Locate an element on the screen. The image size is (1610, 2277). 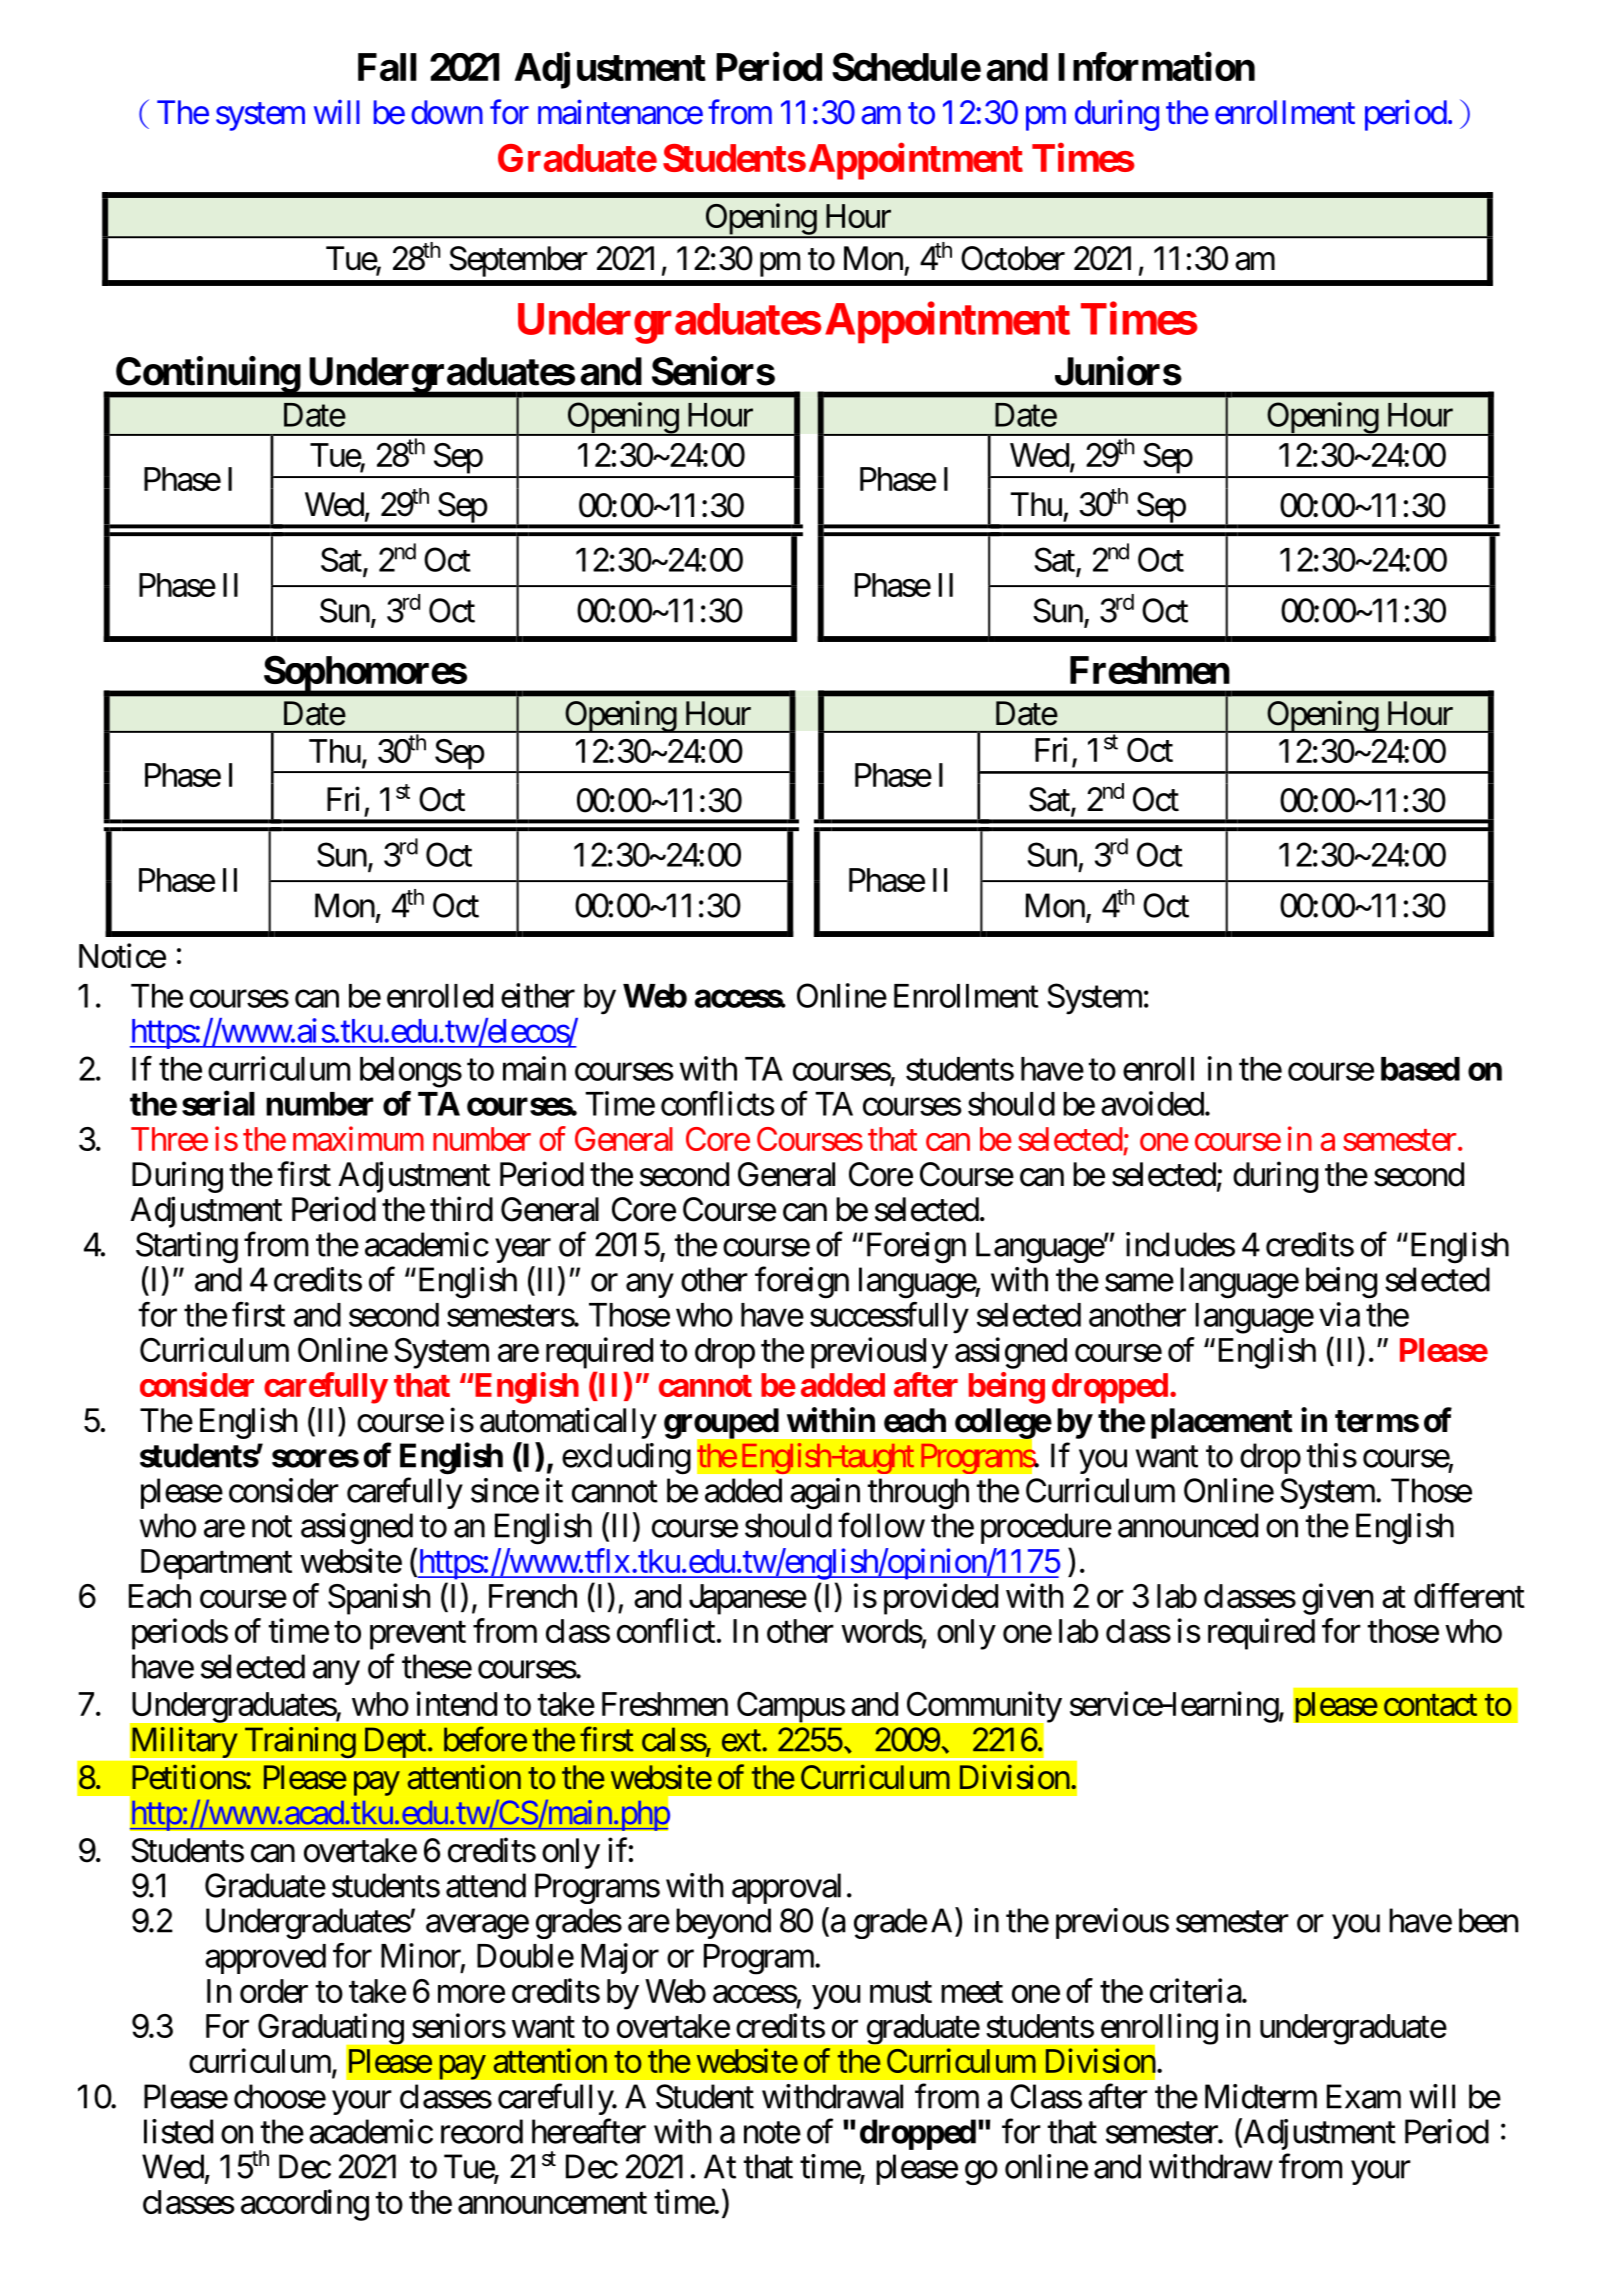
Information is located at coordinates (1156, 66).
